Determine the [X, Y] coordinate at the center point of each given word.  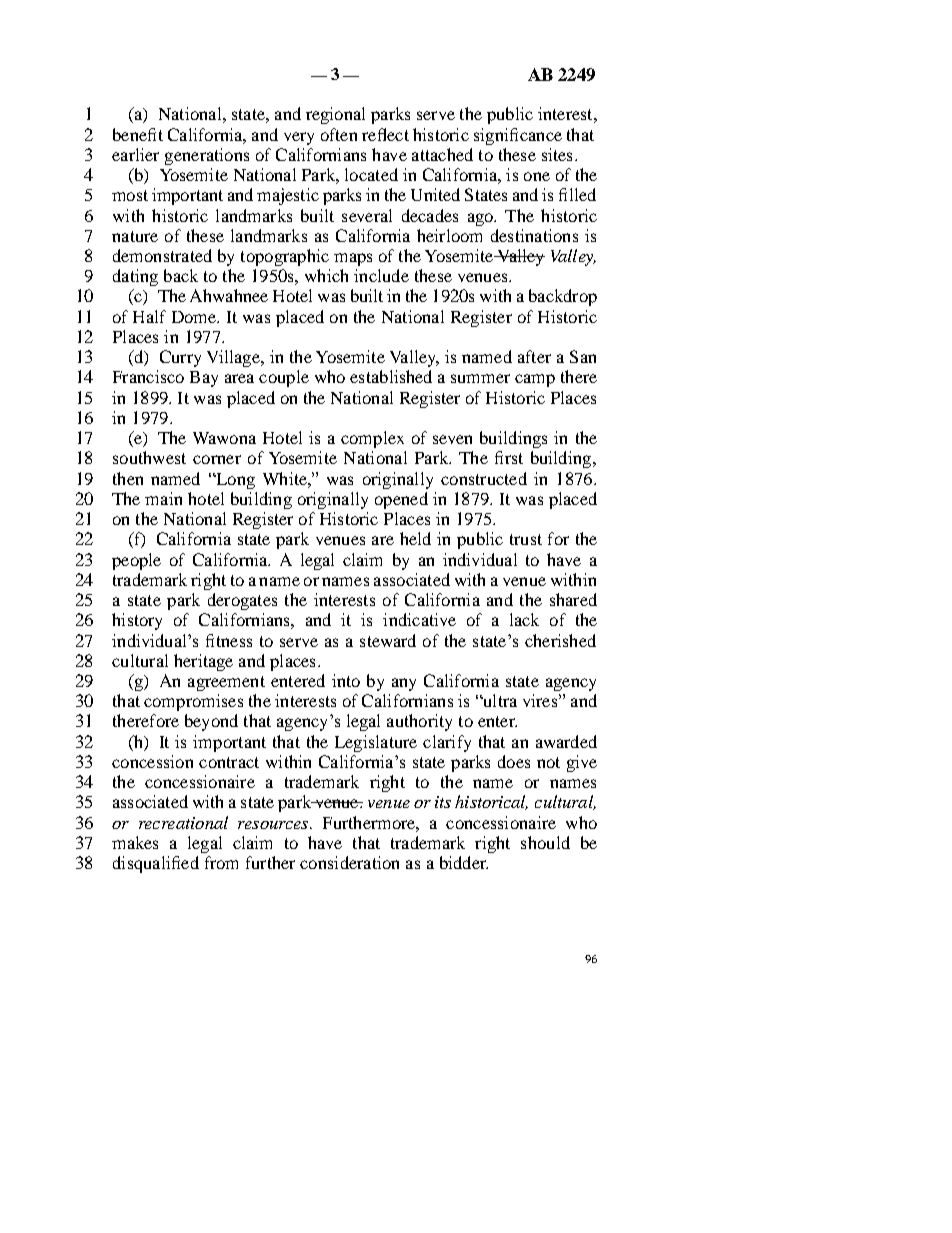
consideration [349, 862]
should [545, 842]
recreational [183, 822]
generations [207, 156]
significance [518, 136]
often [339, 134]
